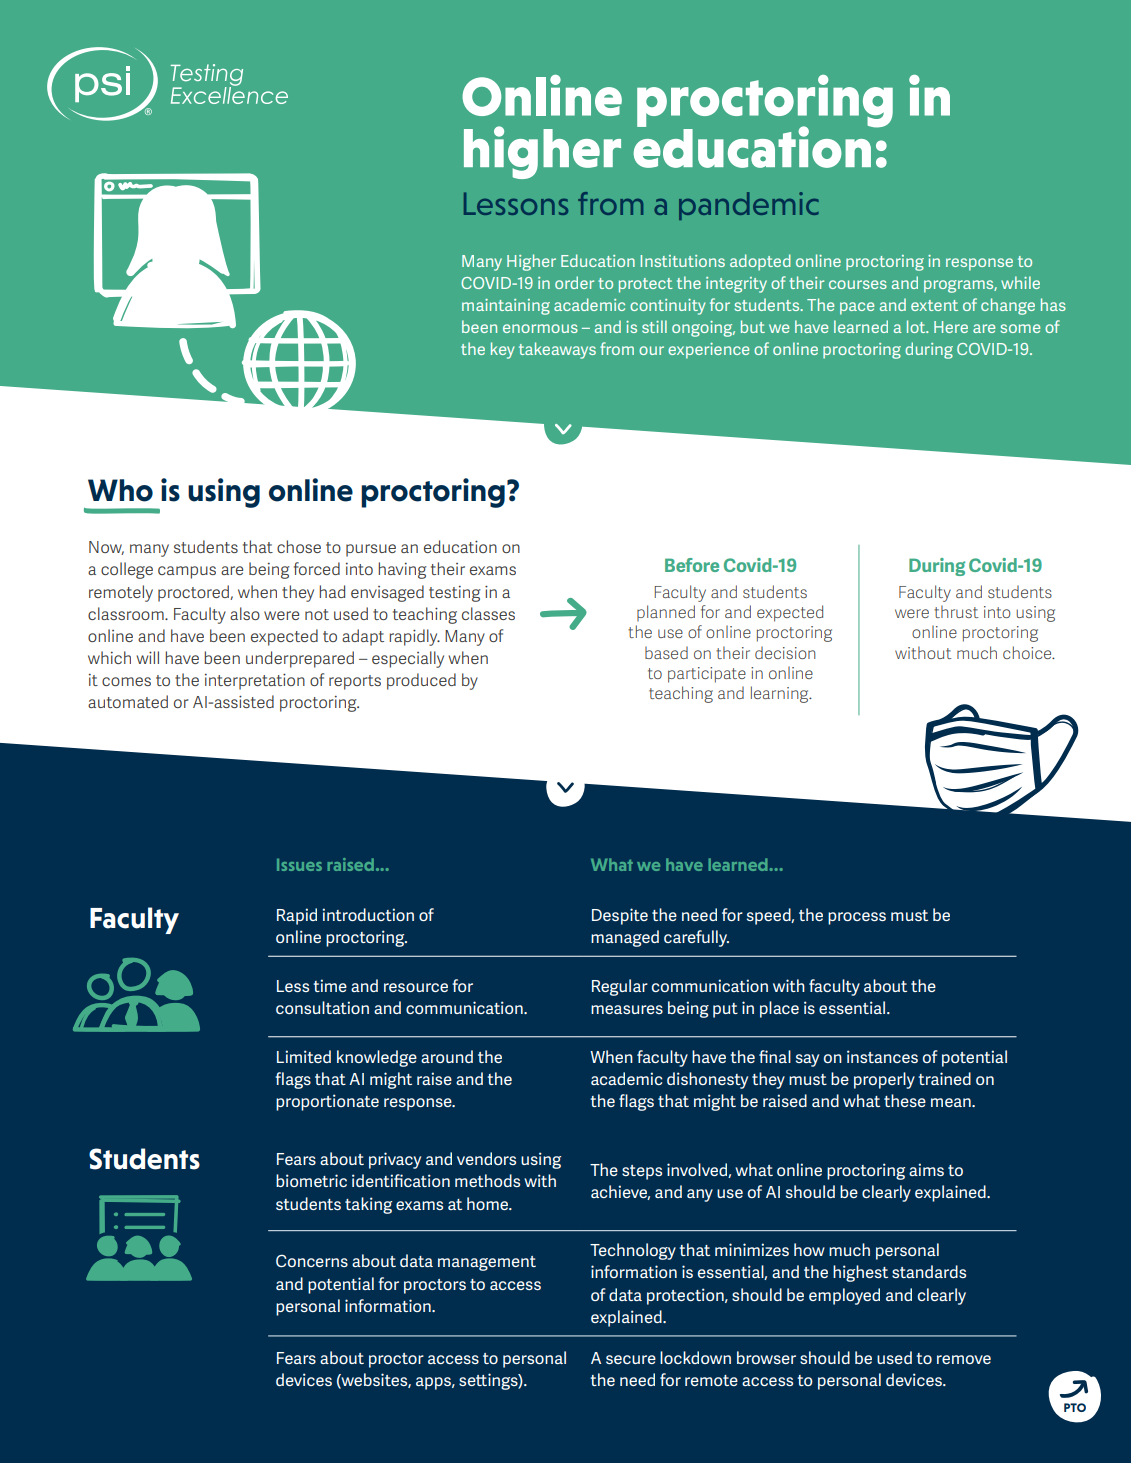  What do you see at coordinates (707, 1080) in the document?
I see `dishonesty` at bounding box center [707, 1080].
